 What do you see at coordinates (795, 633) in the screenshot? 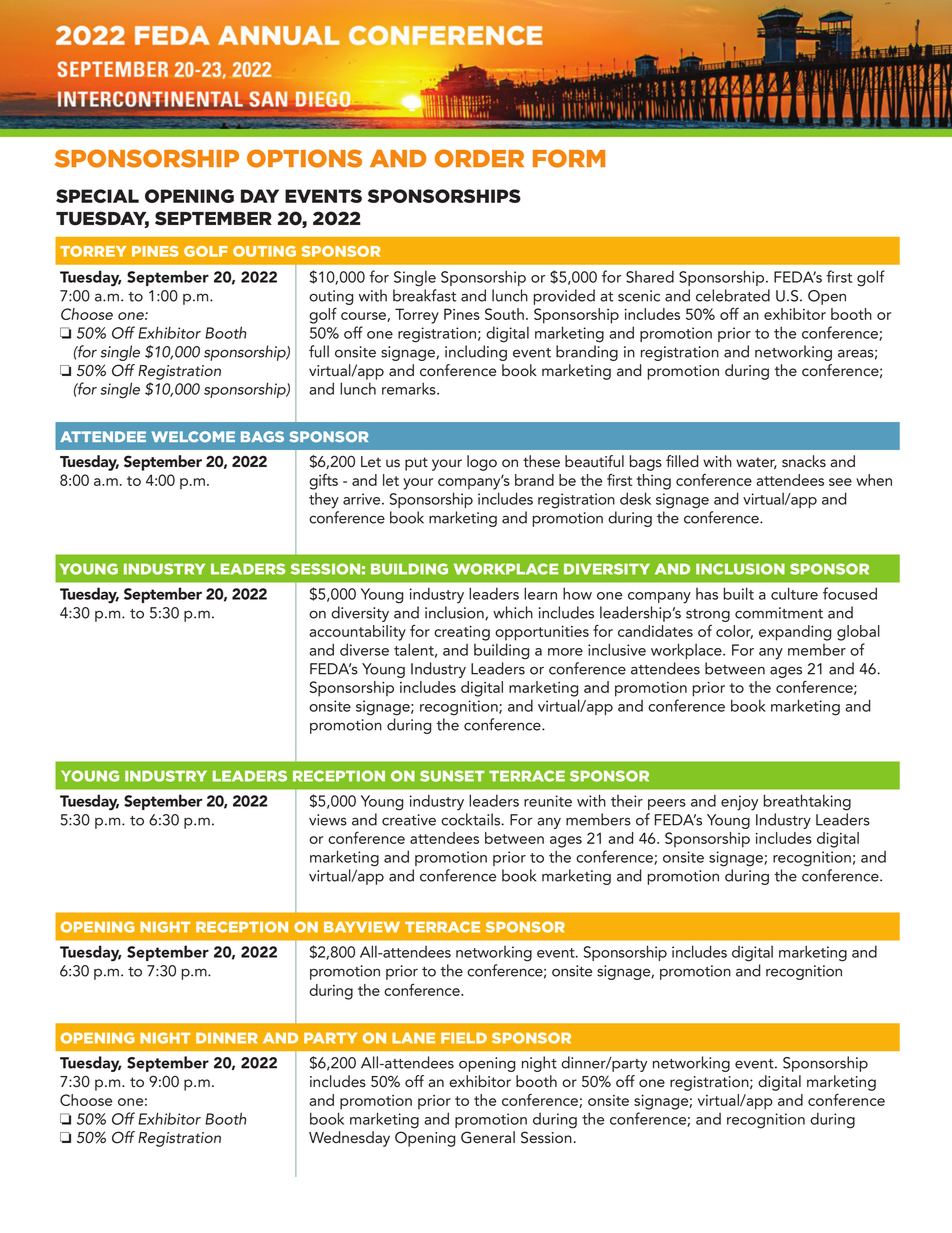
I see `expanding` at bounding box center [795, 633].
